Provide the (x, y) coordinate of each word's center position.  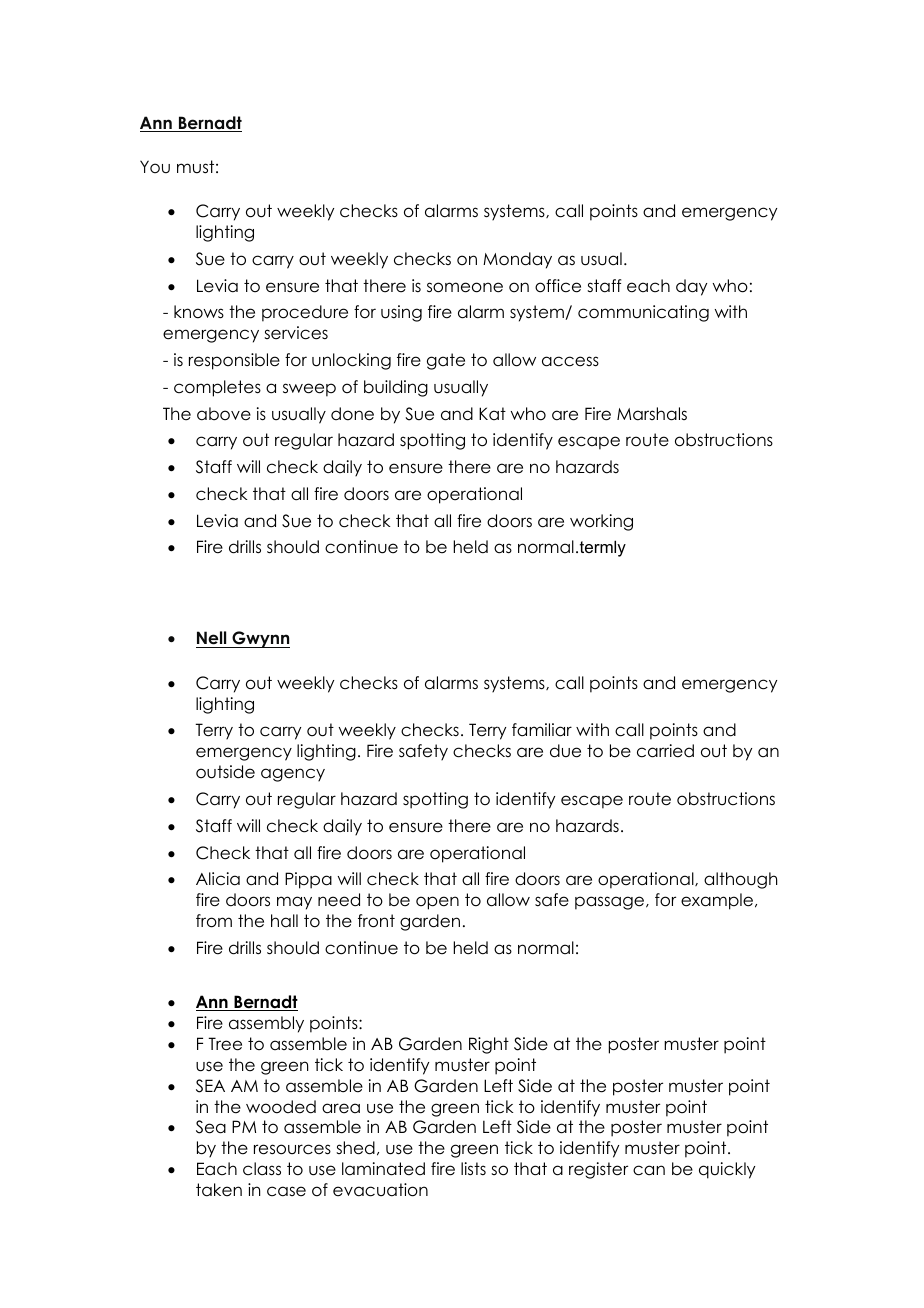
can (649, 1170)
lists (473, 1169)
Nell (212, 639)
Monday (517, 260)
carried (665, 751)
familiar (542, 730)
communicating (643, 313)
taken (219, 1190)
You (155, 166)
